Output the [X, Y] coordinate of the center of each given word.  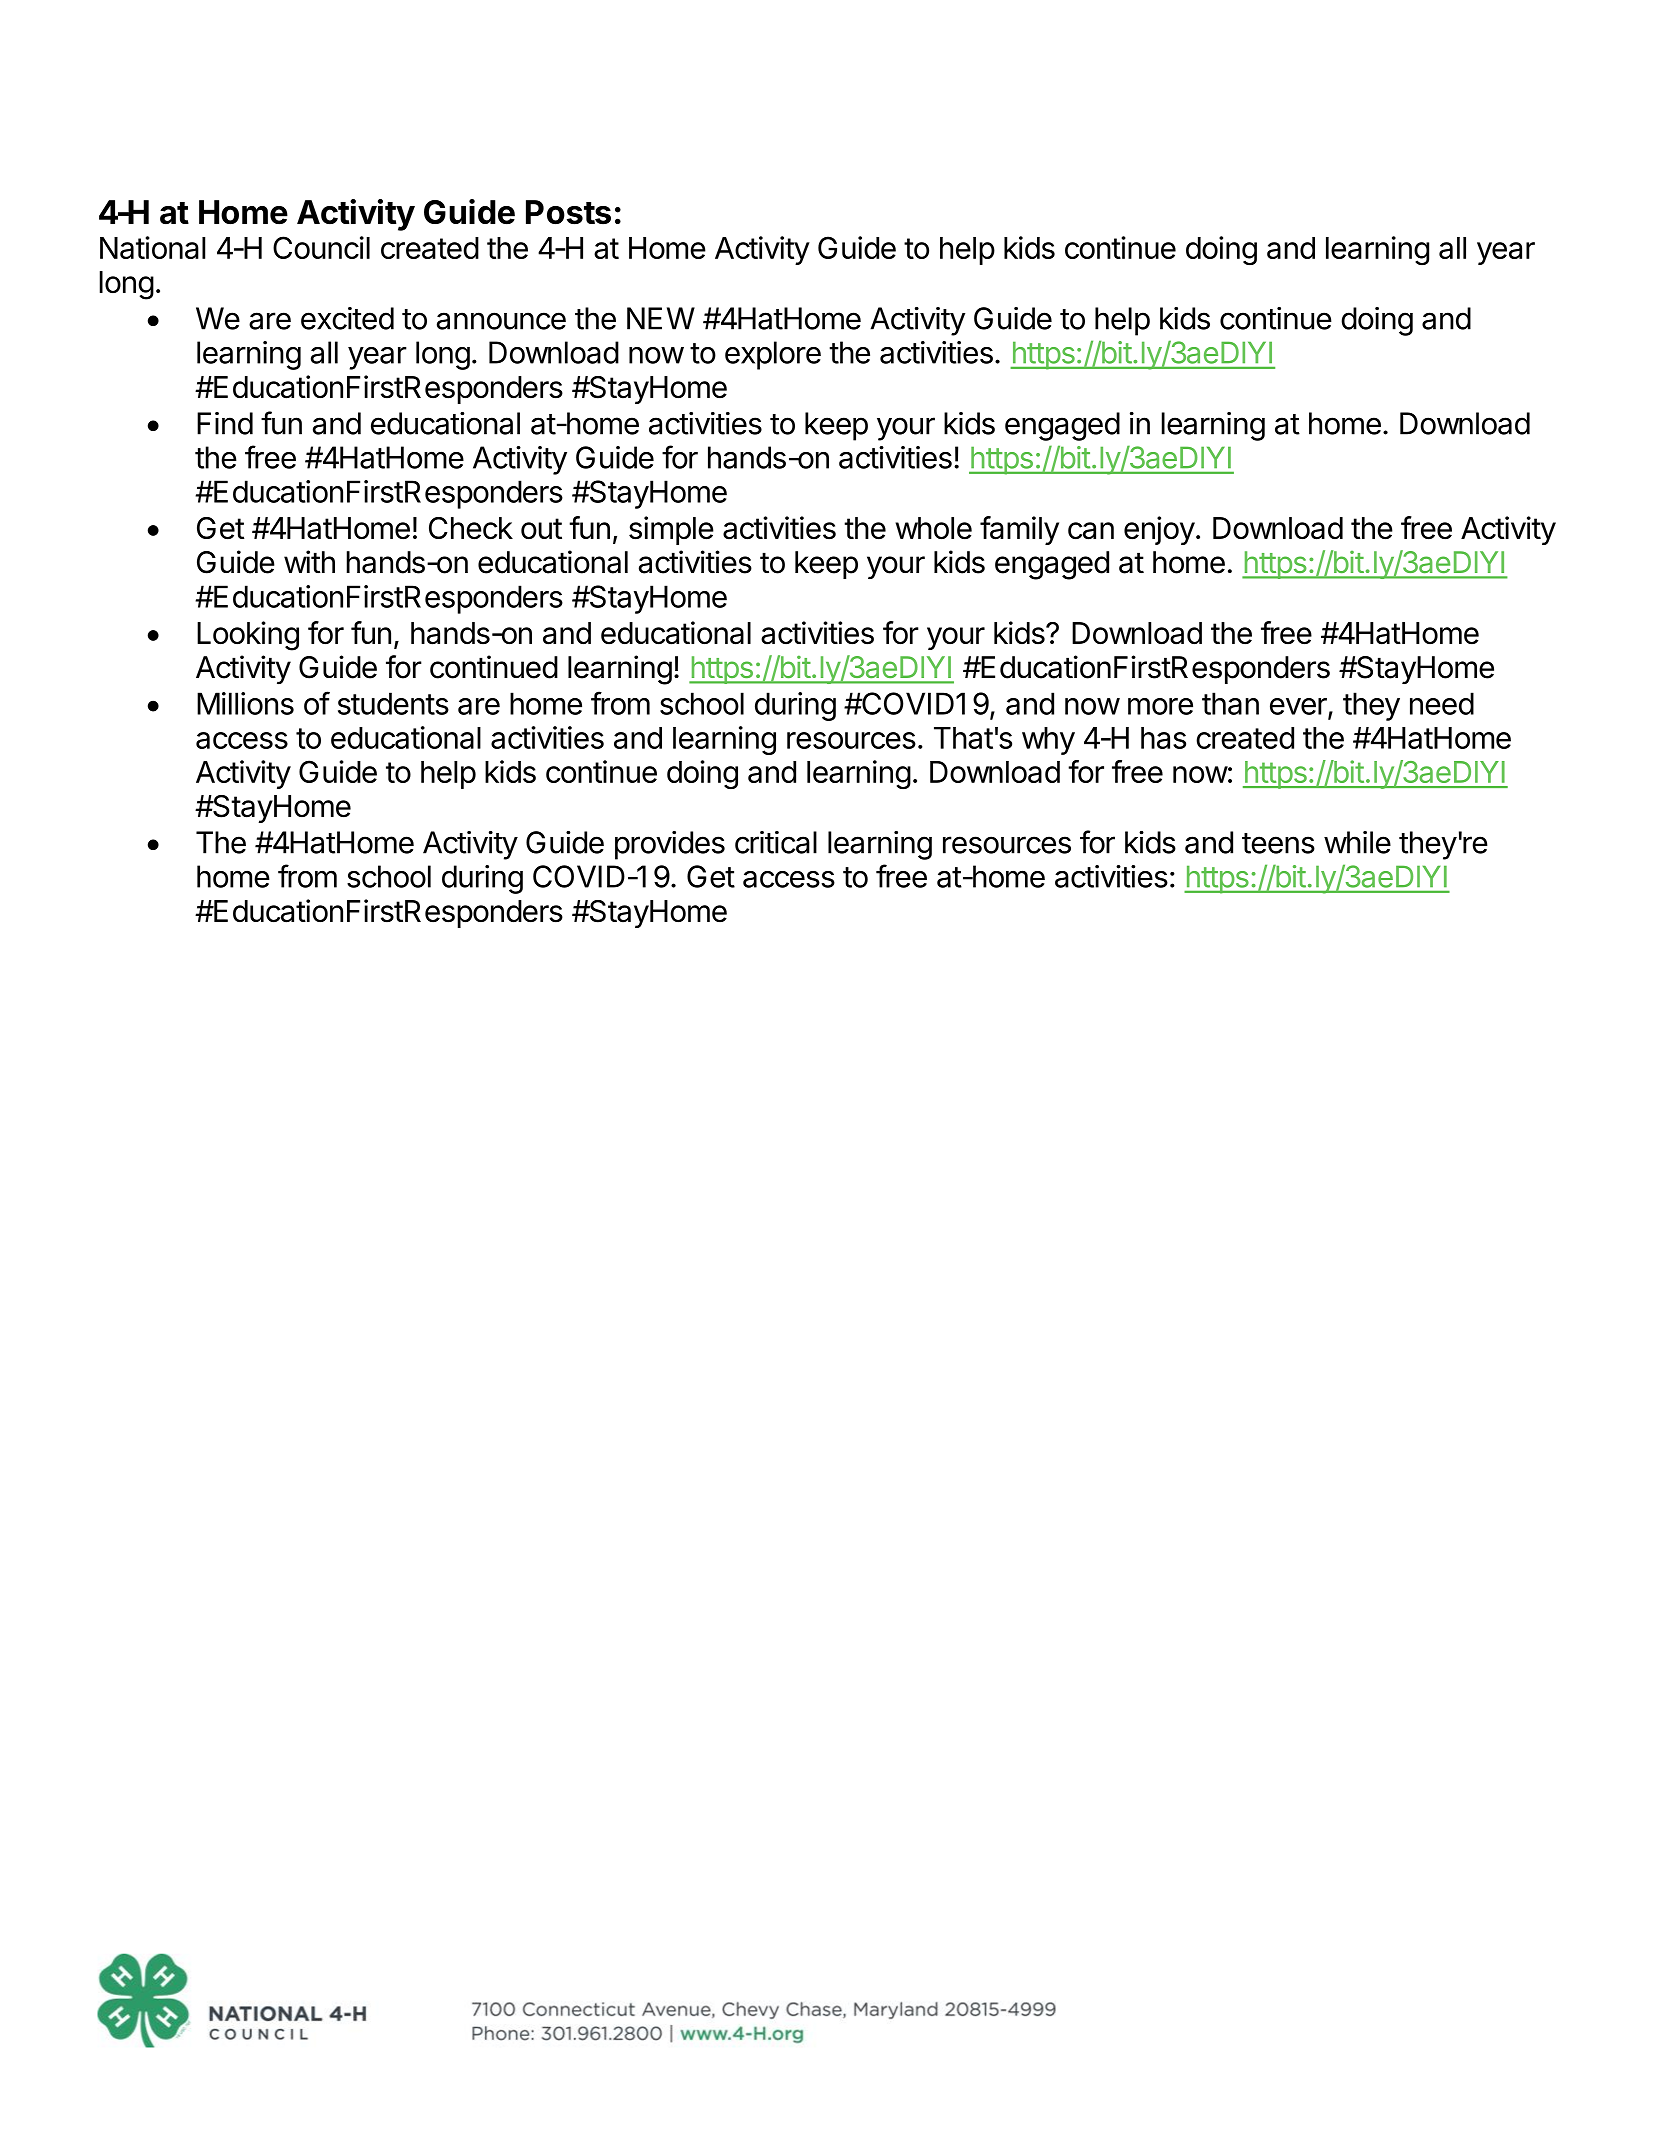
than [1230, 703]
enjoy [1159, 530]
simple [671, 530]
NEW [661, 318]
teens [1278, 843]
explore [773, 355]
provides [670, 845]
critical [776, 842]
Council [321, 247]
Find [225, 423]
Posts [568, 212]
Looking [248, 636]
